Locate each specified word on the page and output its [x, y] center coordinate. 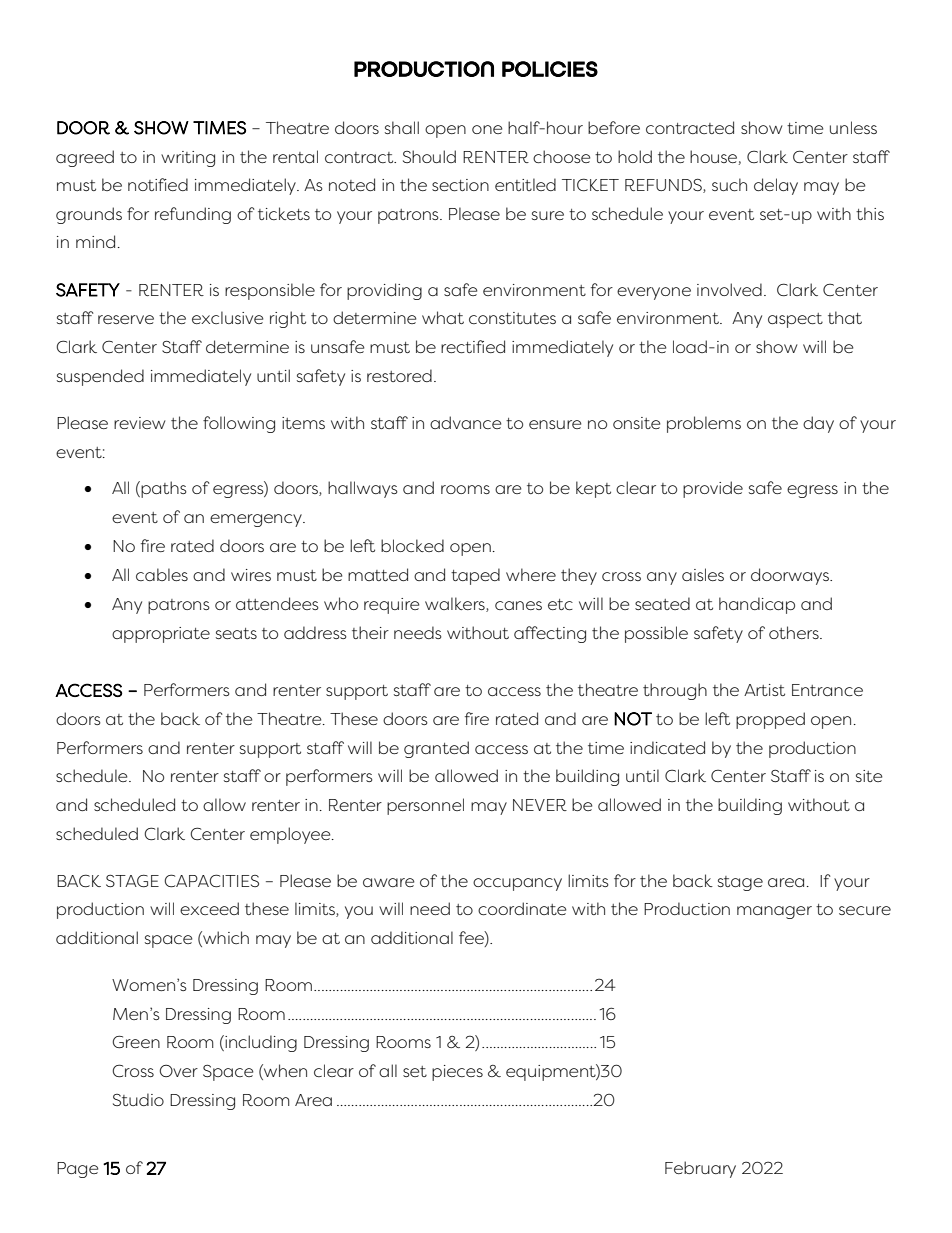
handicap [757, 605]
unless [853, 127]
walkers [456, 604]
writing [188, 159]
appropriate [161, 635]
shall [402, 127]
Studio [138, 1099]
